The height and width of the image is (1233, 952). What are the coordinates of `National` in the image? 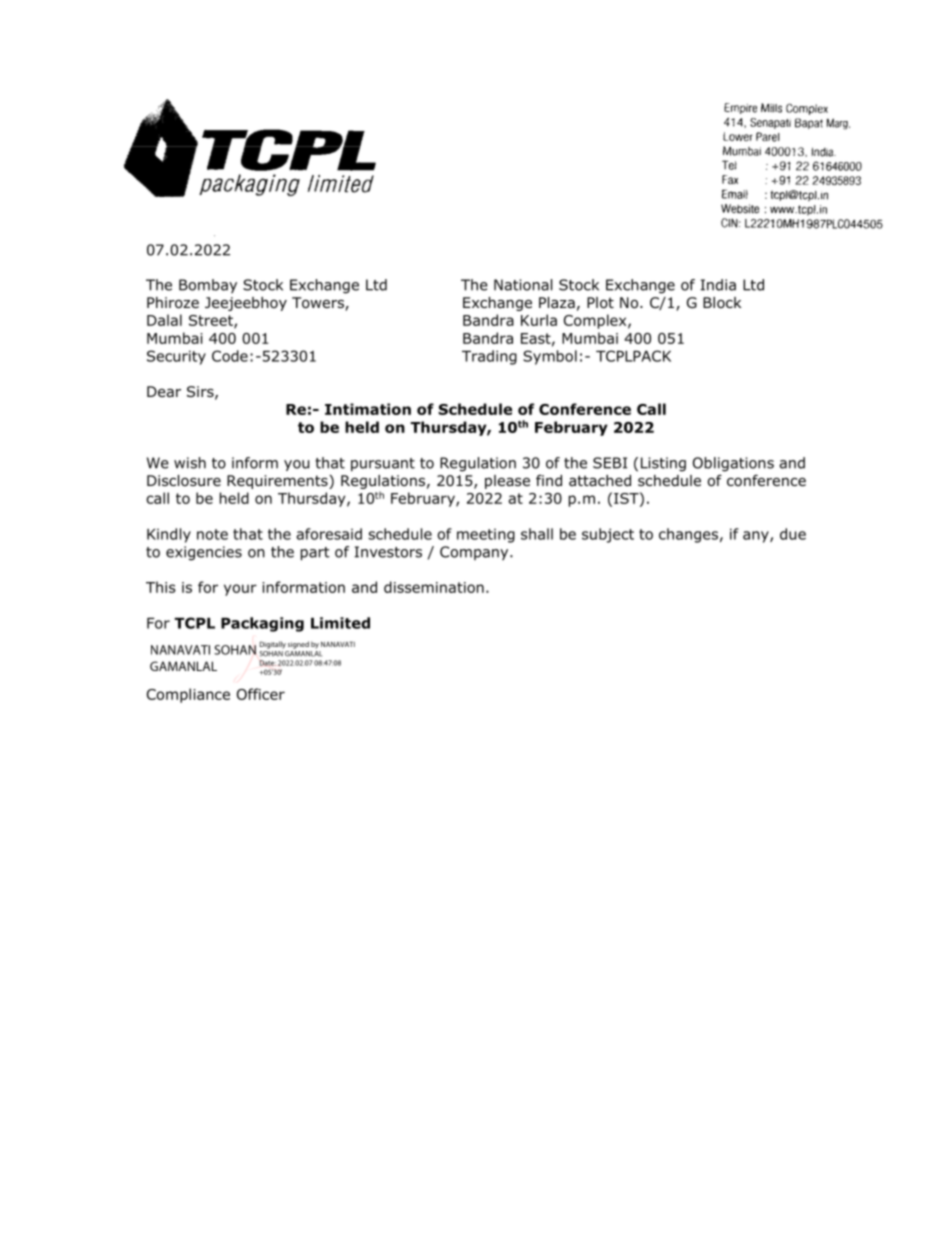 It's located at (523, 285).
